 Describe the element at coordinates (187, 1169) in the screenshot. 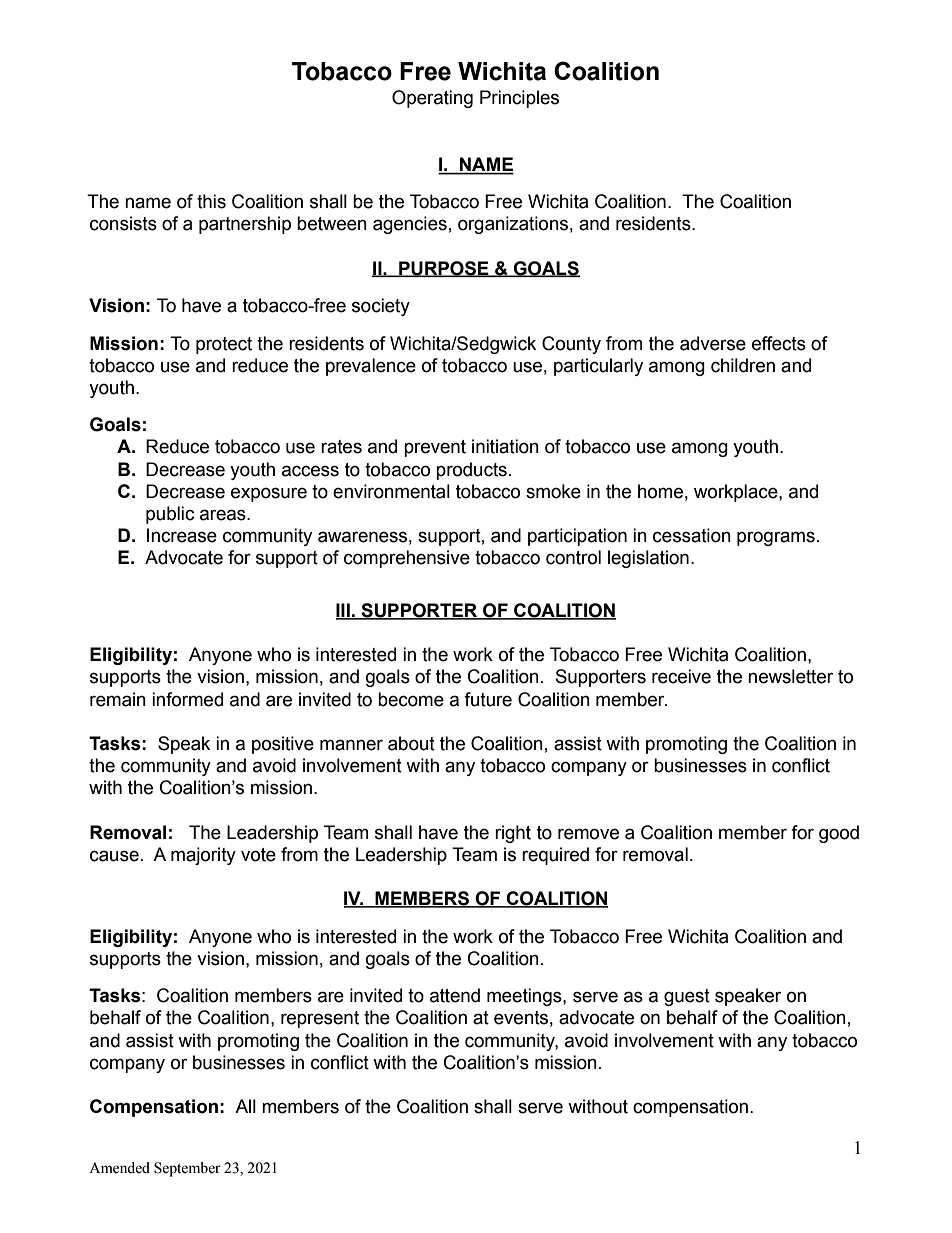

I see `September` at that location.
